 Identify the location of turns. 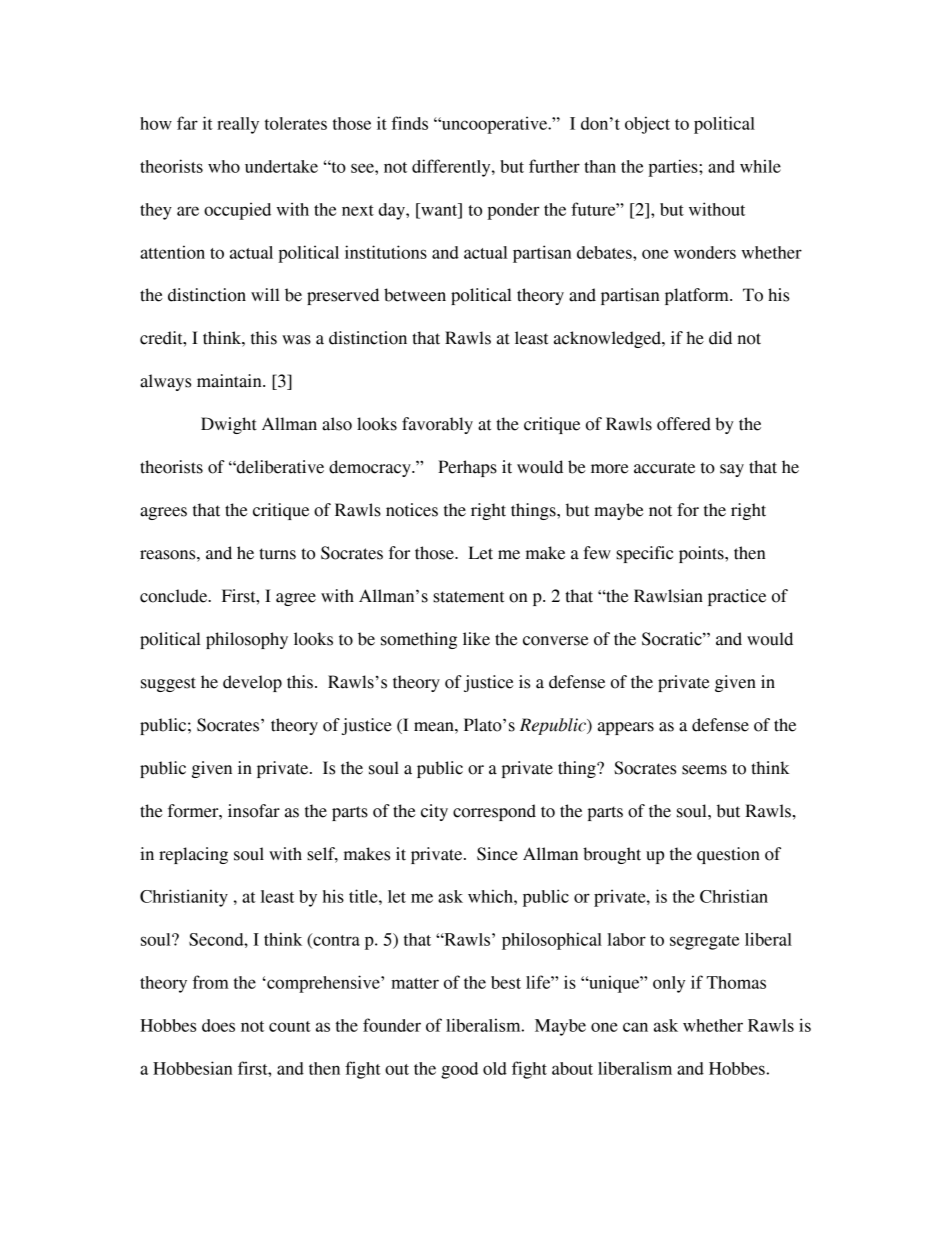
(277, 554).
